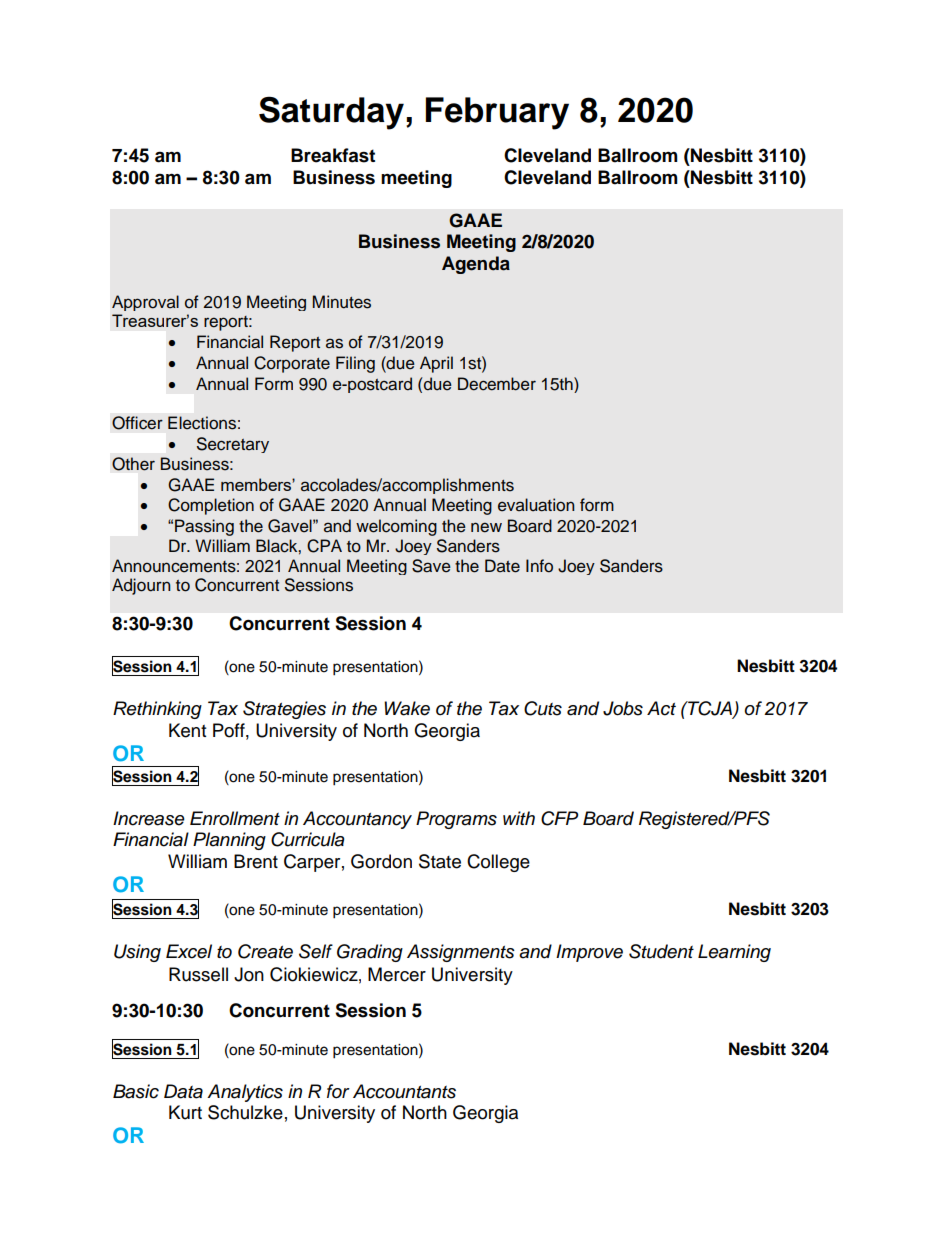 Image resolution: width=952 pixels, height=1233 pixels. Describe the element at coordinates (333, 155) in the document. I see `Breakfast` at that location.
